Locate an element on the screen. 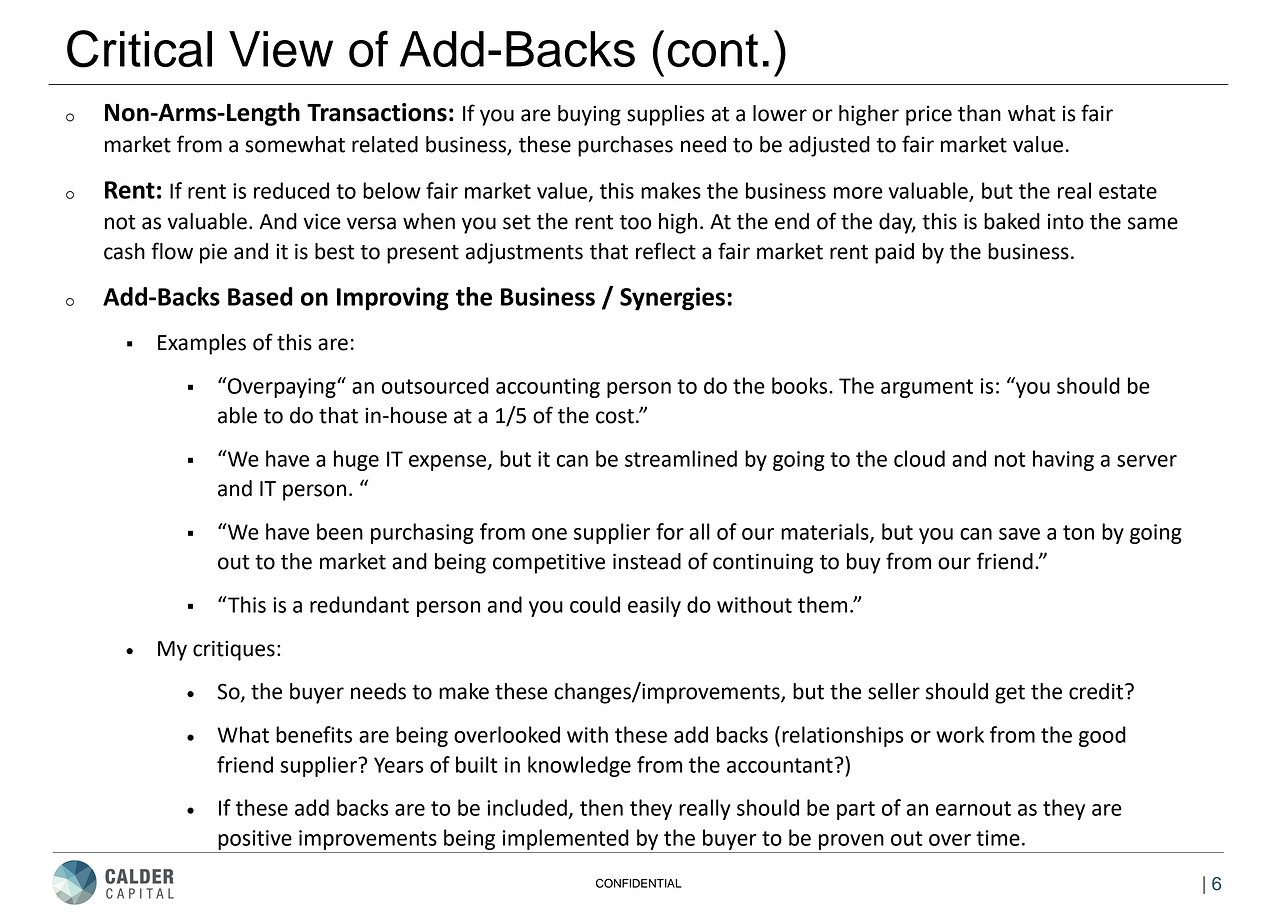 The width and height of the screenshot is (1277, 912). than is located at coordinates (979, 113).
